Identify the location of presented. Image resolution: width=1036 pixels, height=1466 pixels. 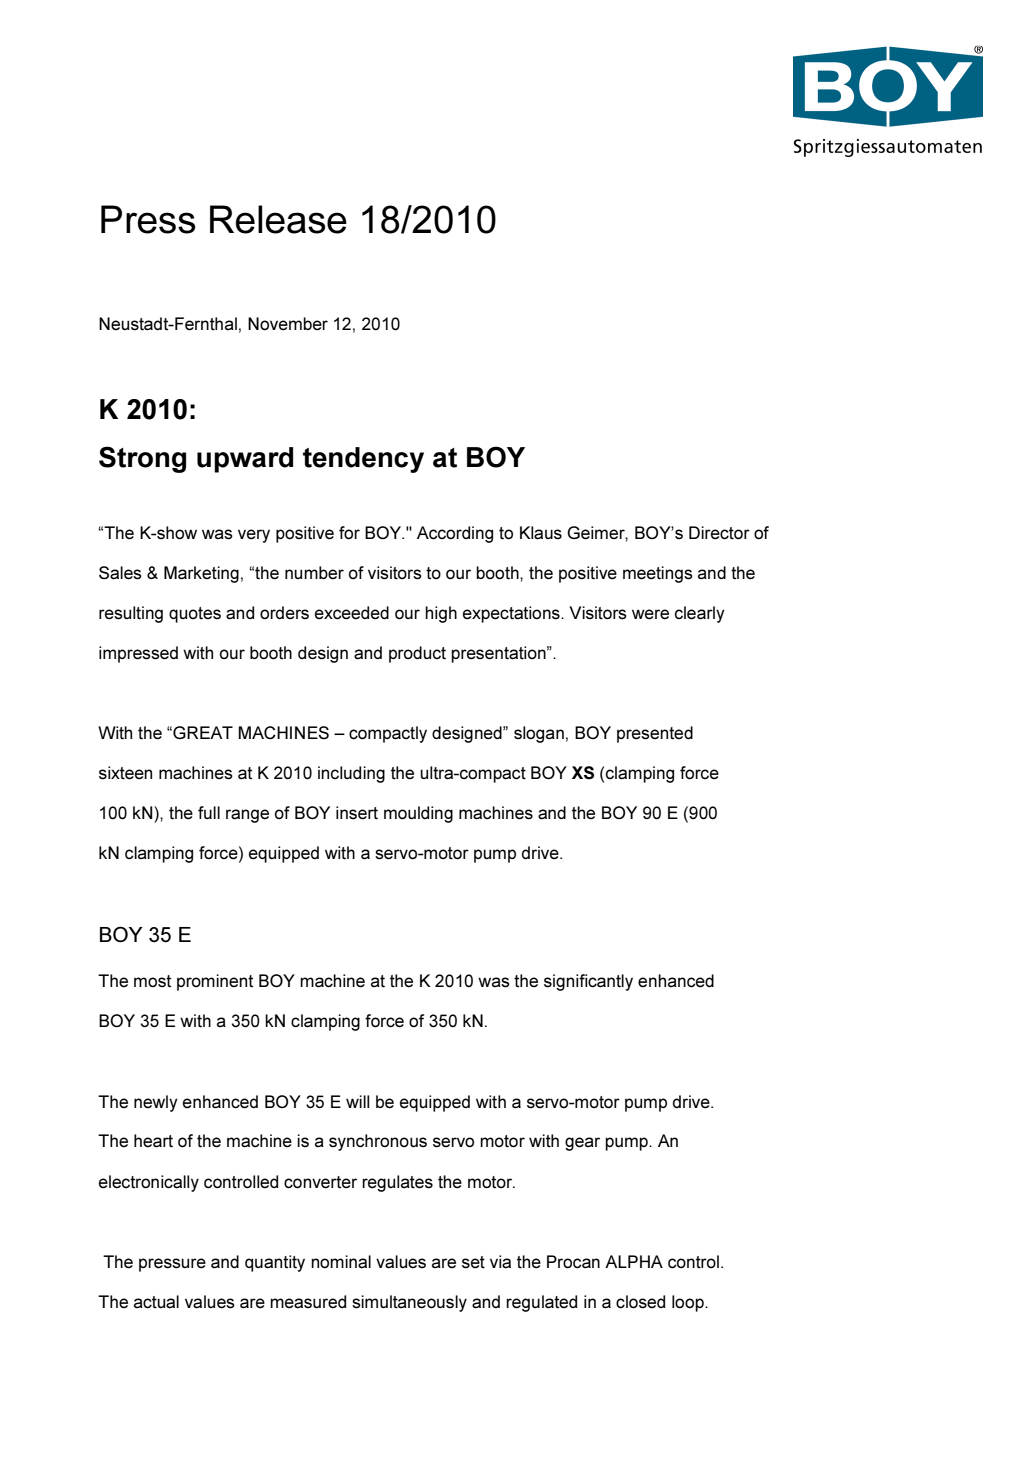
(655, 734).
